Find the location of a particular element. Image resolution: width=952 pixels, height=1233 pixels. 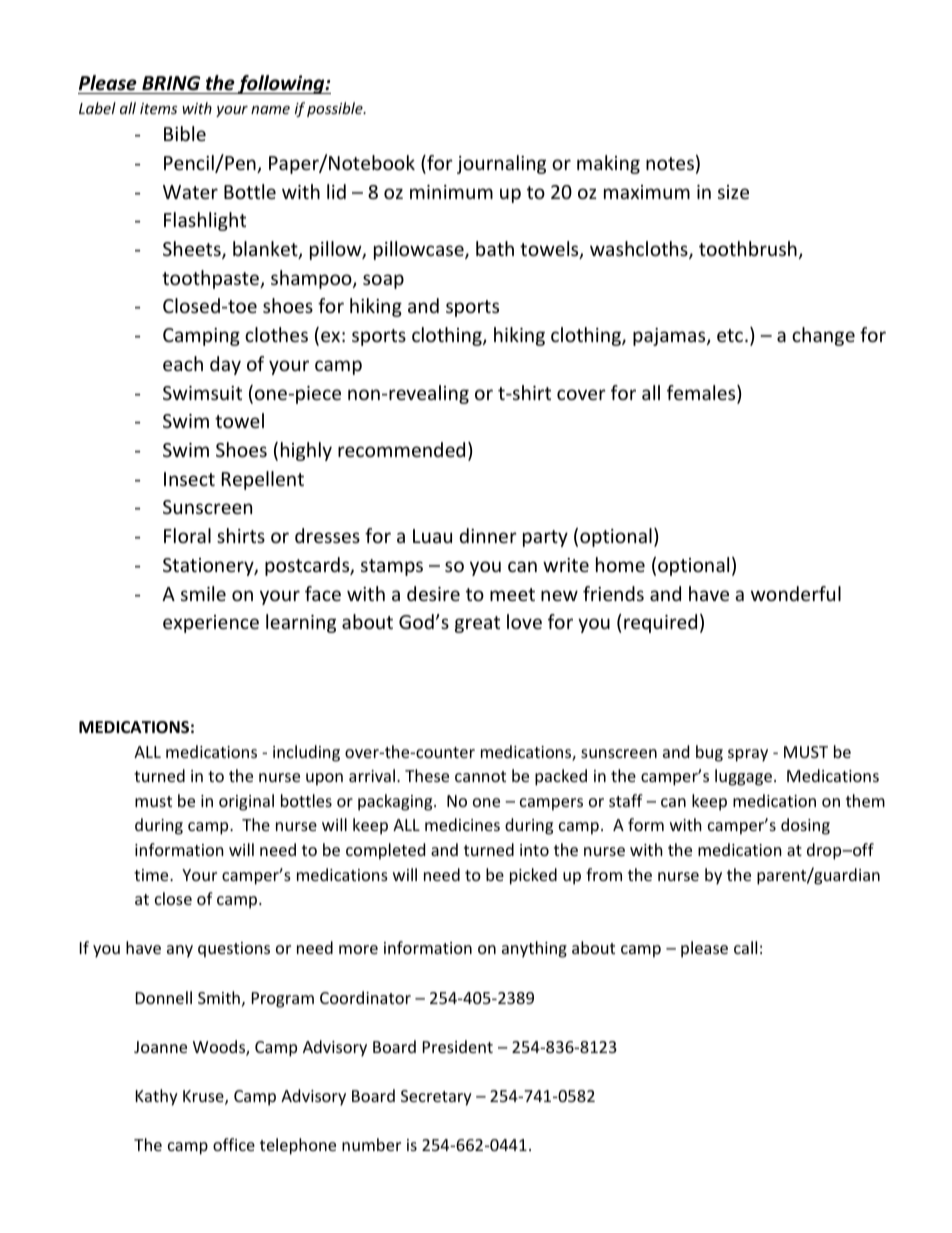

original is located at coordinates (246, 802).
